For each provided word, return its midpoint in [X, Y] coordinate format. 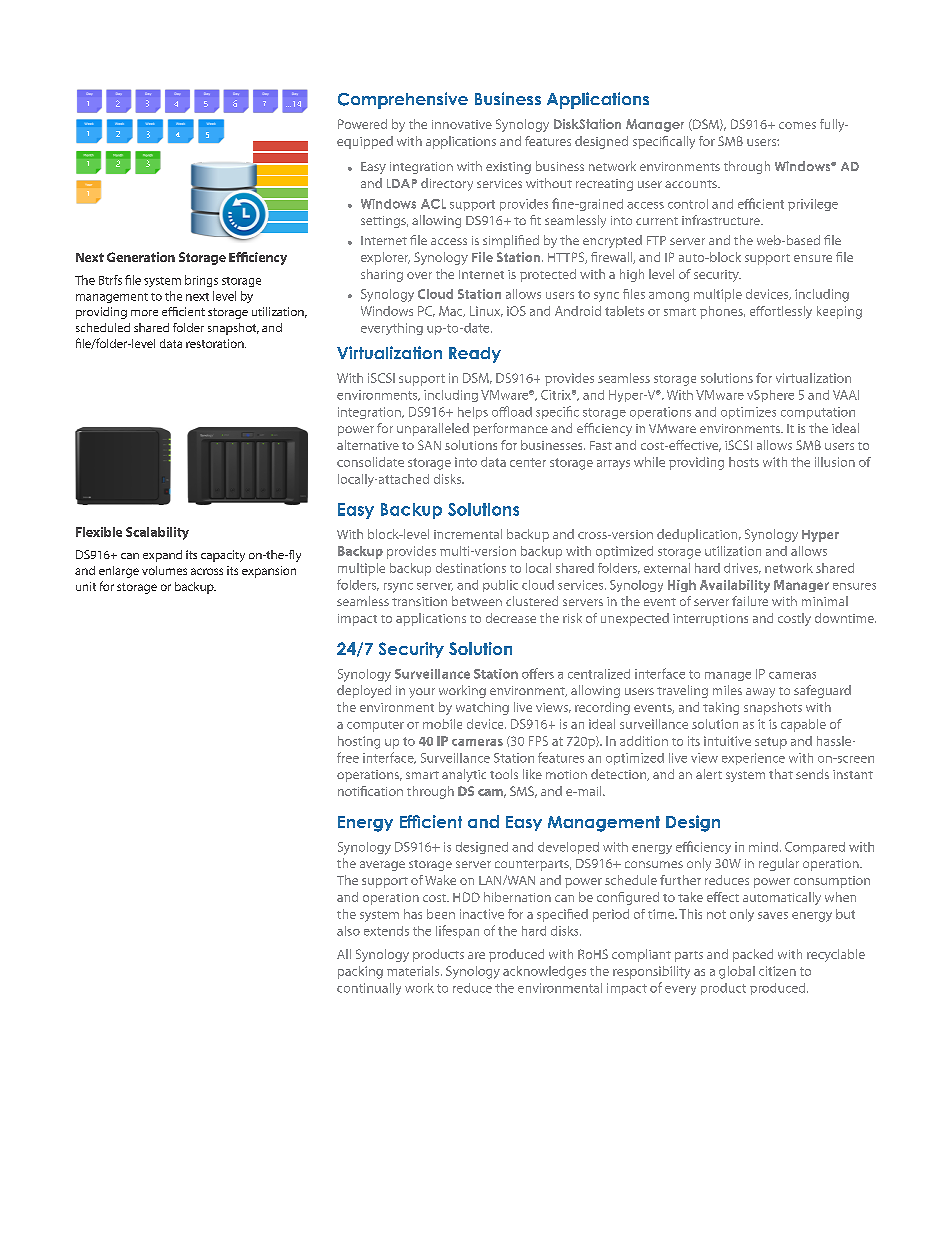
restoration [216, 343]
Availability [735, 586]
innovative [462, 124]
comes [797, 125]
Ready [475, 355]
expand [162, 556]
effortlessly [781, 312]
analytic [464, 775]
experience [753, 759]
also [348, 931]
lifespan [457, 931]
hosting [359, 742]
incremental [468, 534]
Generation [141, 257]
